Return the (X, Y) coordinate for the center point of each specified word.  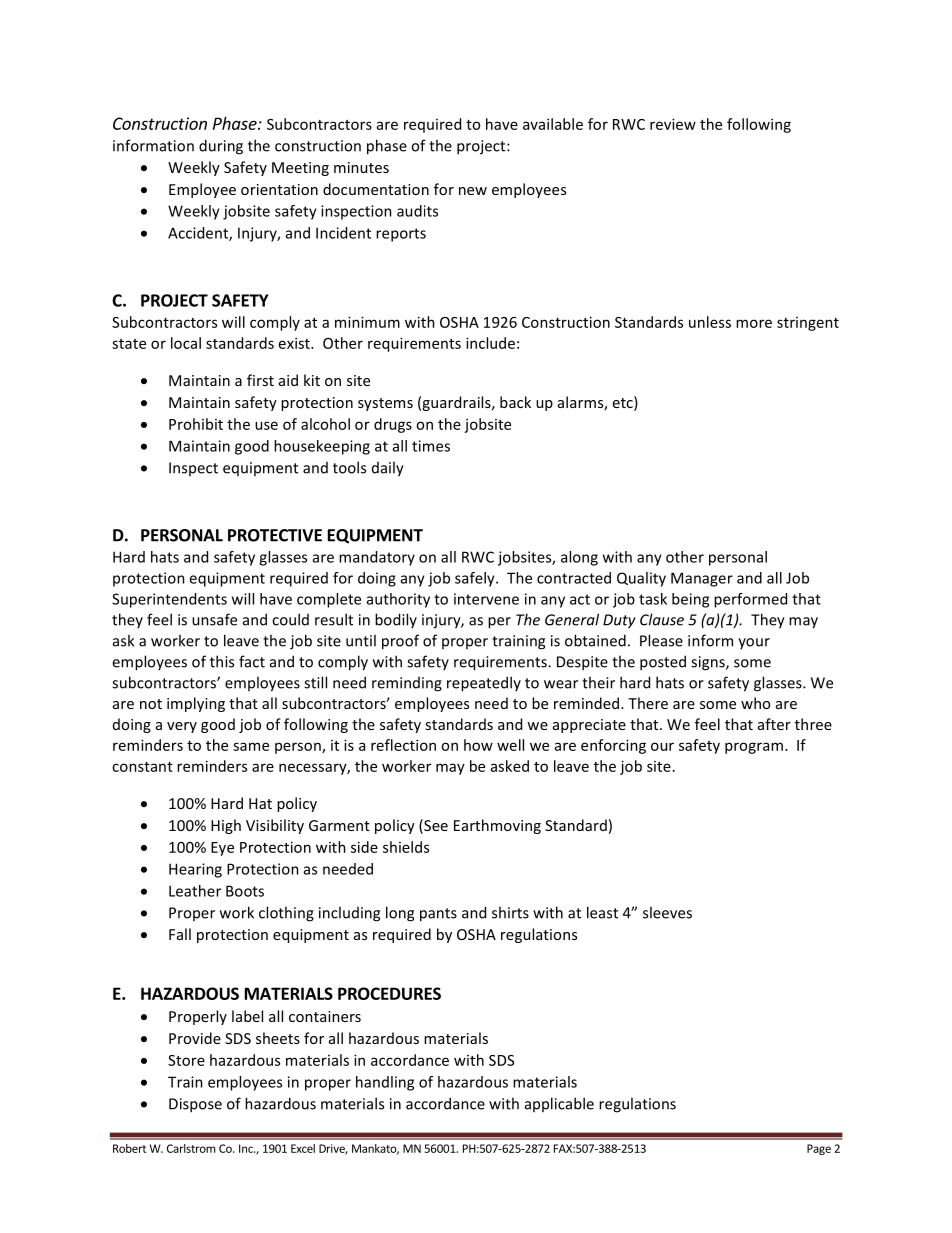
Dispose (195, 1105)
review (673, 124)
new (473, 191)
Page (819, 1149)
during (221, 147)
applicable (559, 1104)
